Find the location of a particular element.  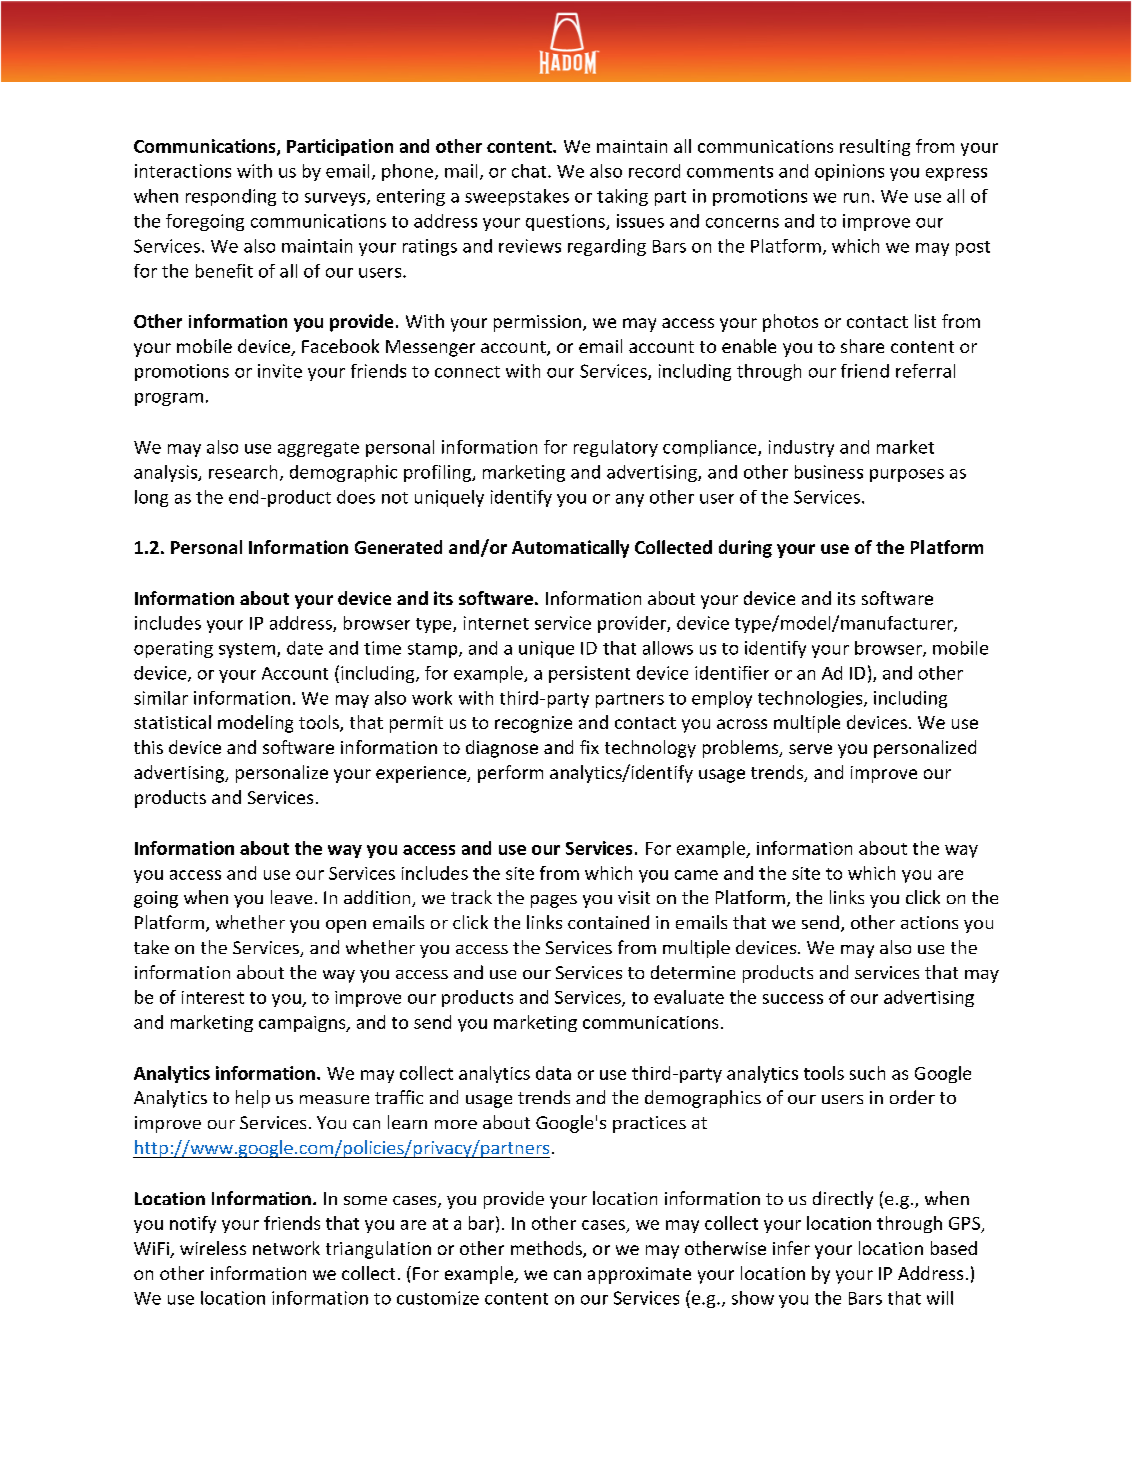

contained is located at coordinates (608, 922).
